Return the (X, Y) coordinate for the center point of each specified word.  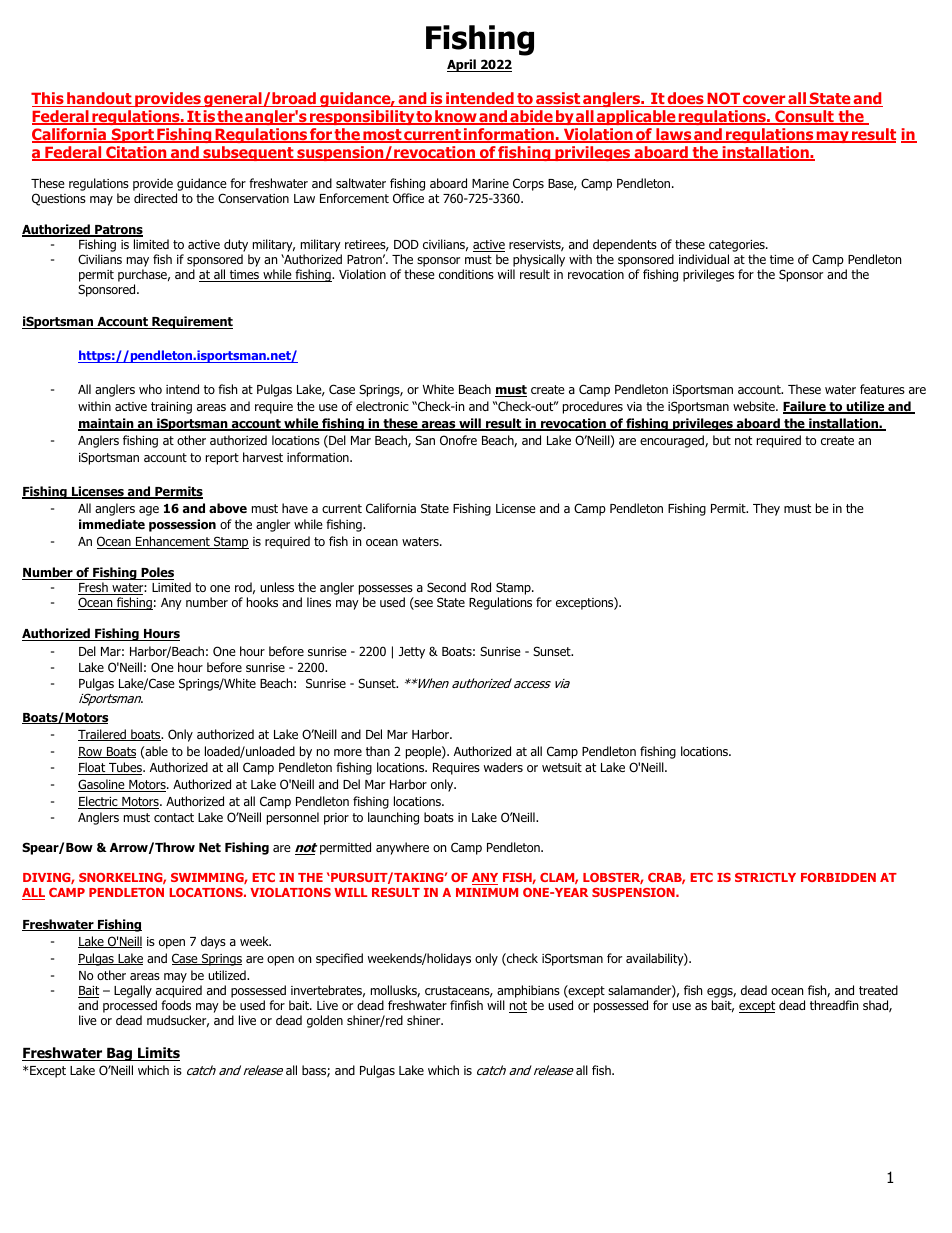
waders (503, 767)
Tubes (125, 768)
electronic (382, 406)
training (171, 408)
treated (878, 990)
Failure (805, 407)
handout (99, 99)
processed (130, 1008)
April (462, 65)
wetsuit (562, 767)
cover (764, 101)
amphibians (528, 993)
